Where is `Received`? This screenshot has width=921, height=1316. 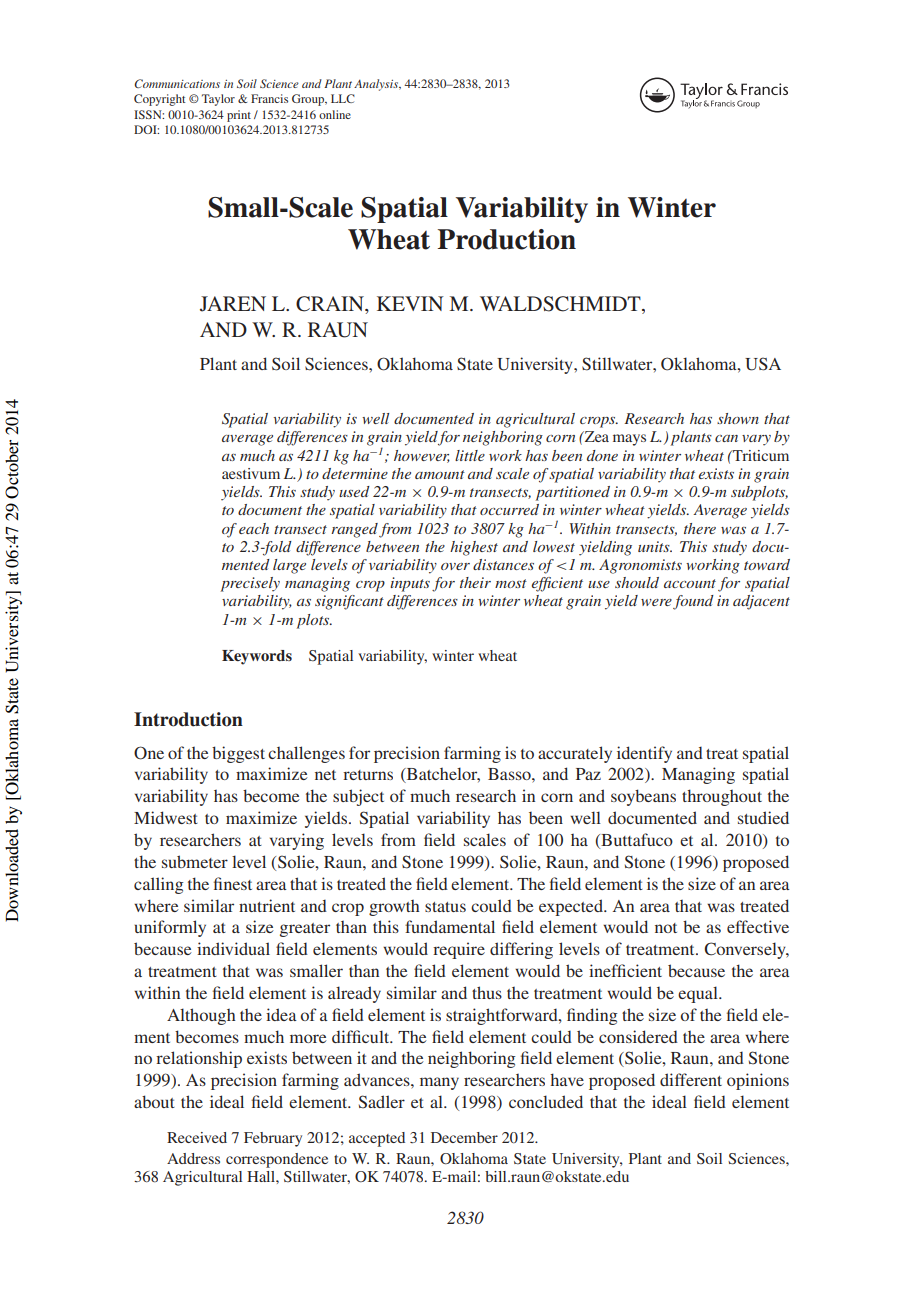 Received is located at coordinates (197, 1137).
